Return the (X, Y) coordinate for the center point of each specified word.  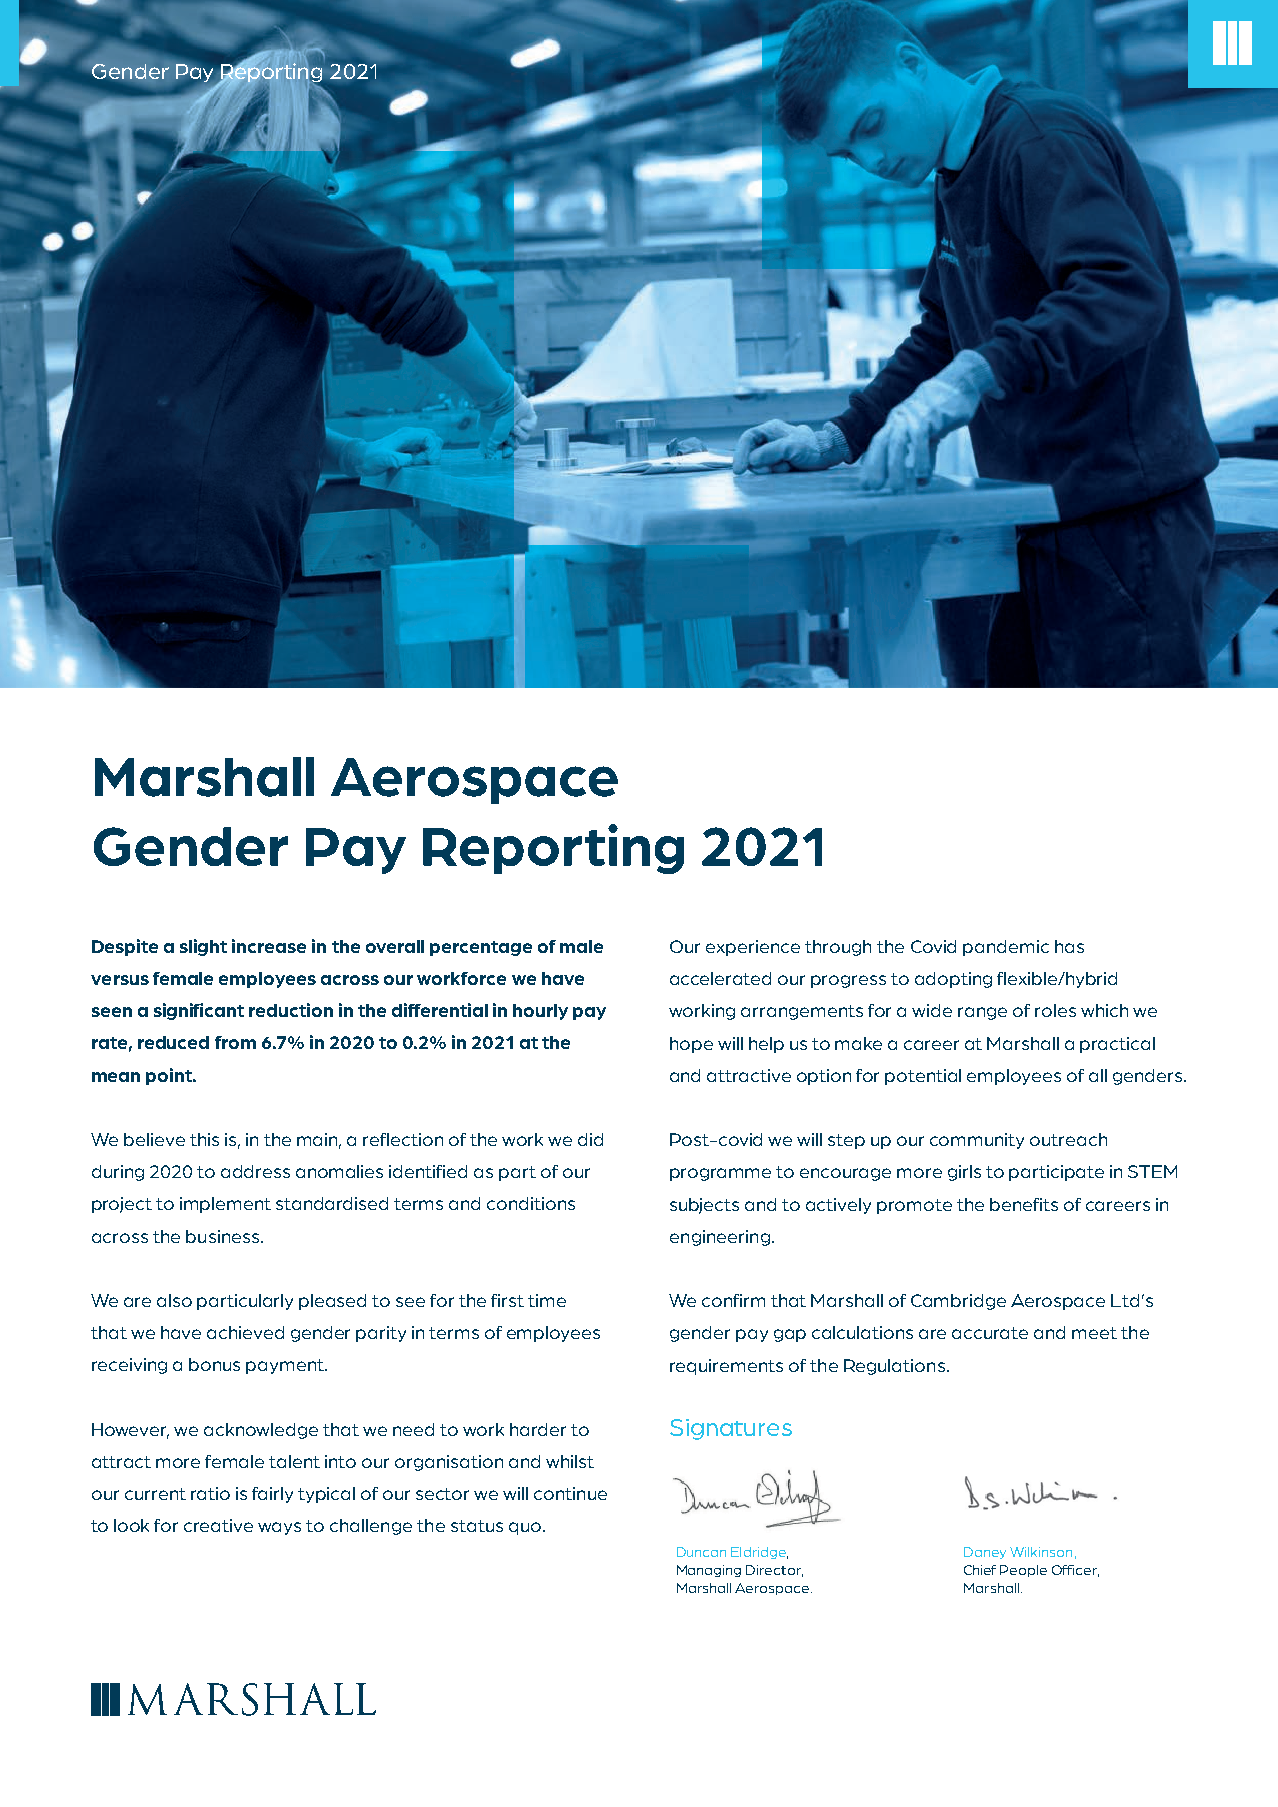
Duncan (701, 1552)
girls (964, 1173)
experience (753, 948)
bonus (214, 1364)
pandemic (1006, 948)
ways (279, 1528)
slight (203, 947)
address (255, 1171)
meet (1094, 1333)
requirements (726, 1367)
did (590, 1139)
